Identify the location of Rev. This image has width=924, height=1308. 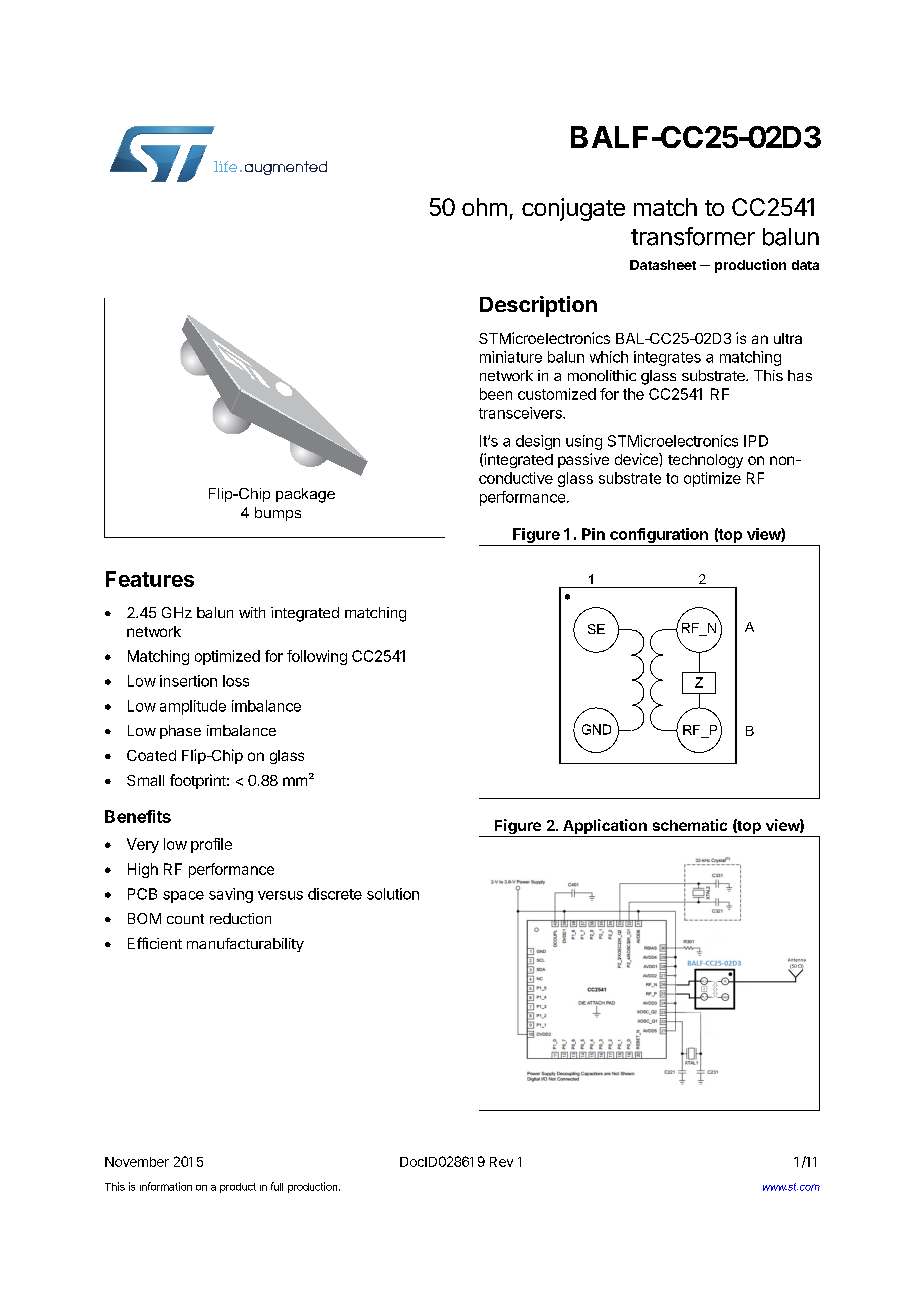
(501, 1162).
